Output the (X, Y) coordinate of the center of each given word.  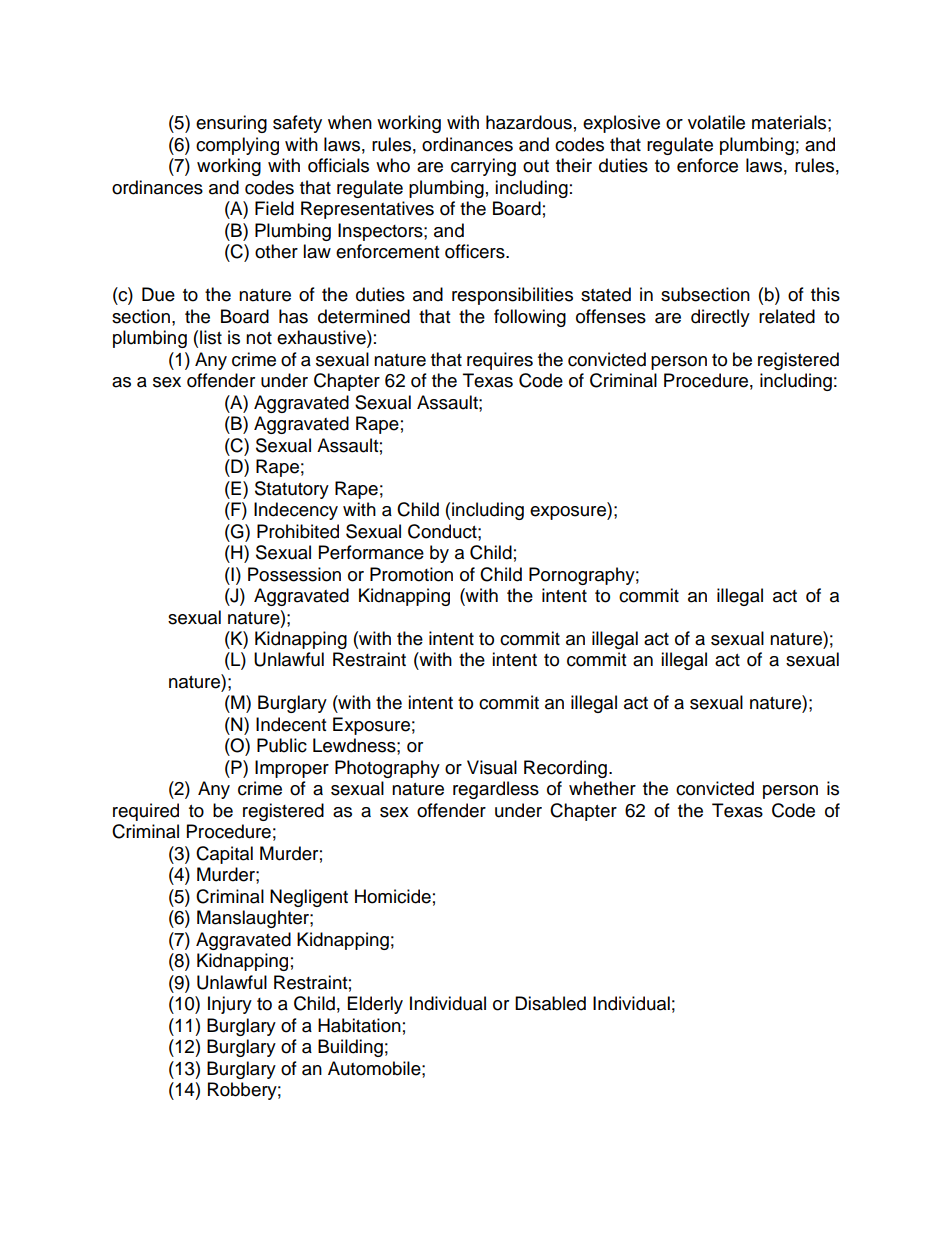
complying (237, 146)
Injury (230, 1005)
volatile (716, 122)
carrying (483, 167)
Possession (294, 574)
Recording (565, 769)
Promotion (411, 574)
